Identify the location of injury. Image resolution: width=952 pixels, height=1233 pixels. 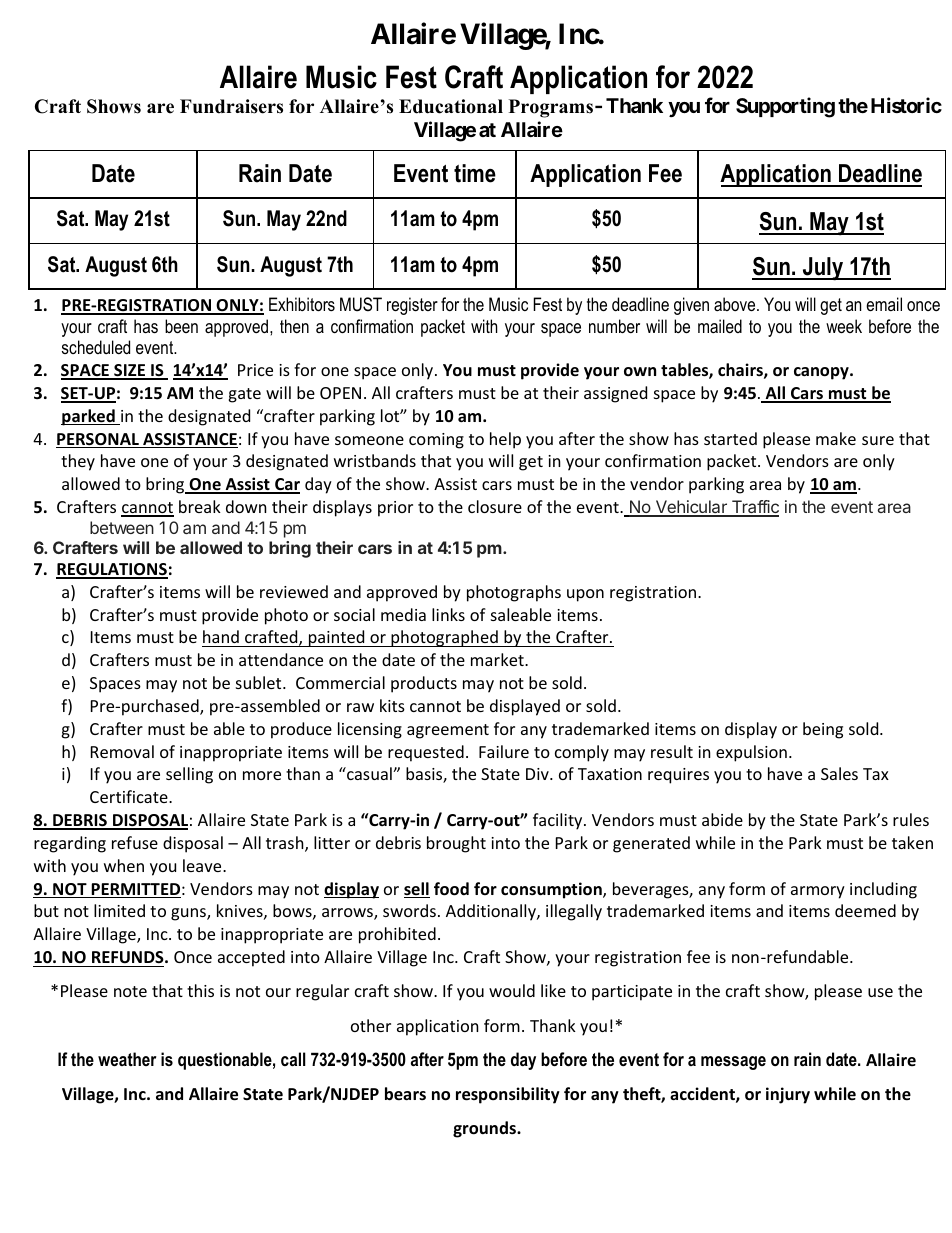
(788, 1095).
